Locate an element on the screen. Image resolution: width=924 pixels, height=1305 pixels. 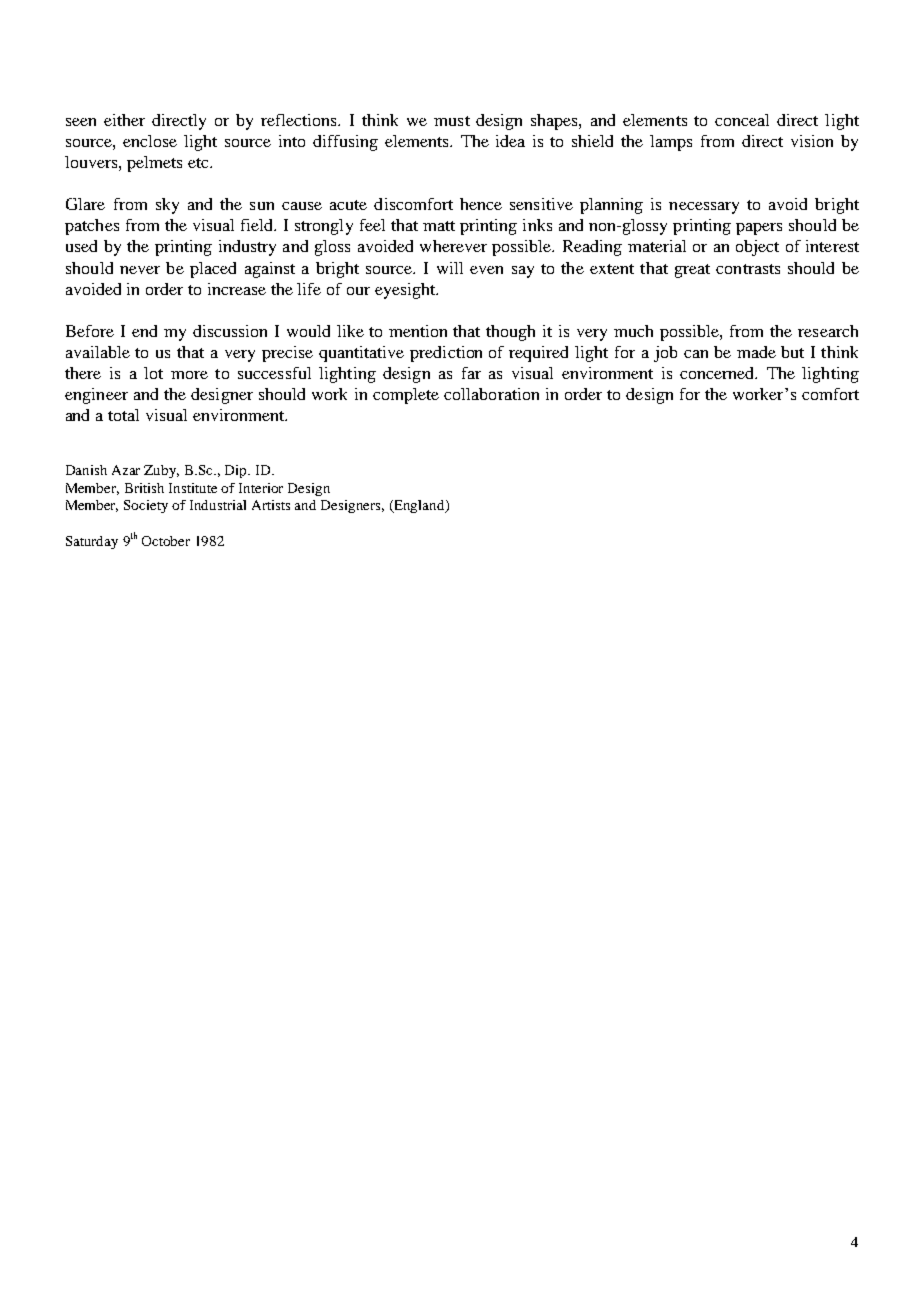
England is located at coordinates (419, 506).
